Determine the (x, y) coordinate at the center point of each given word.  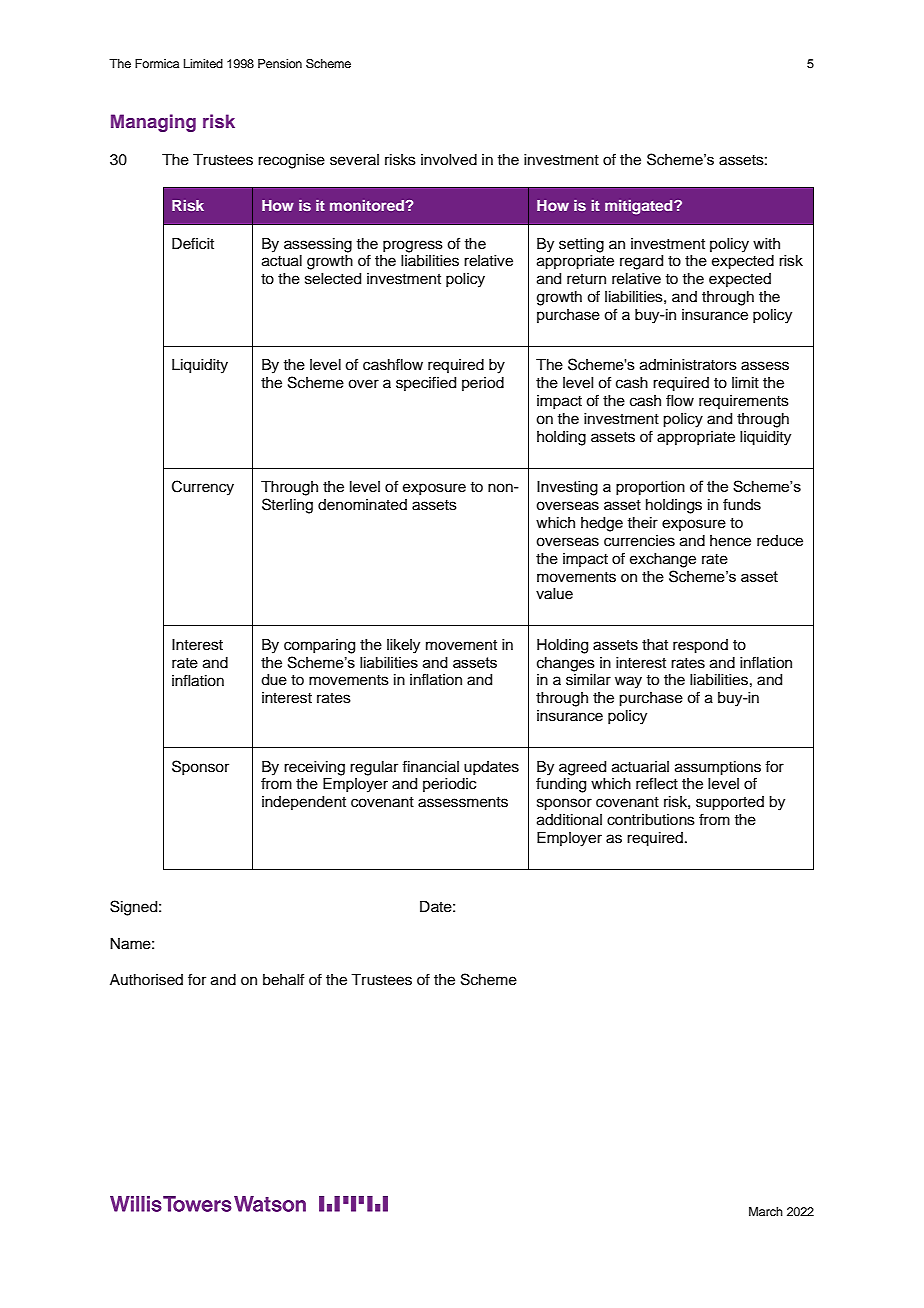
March (766, 1211)
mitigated (640, 207)
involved (449, 160)
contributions (651, 820)
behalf (283, 979)
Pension (280, 63)
